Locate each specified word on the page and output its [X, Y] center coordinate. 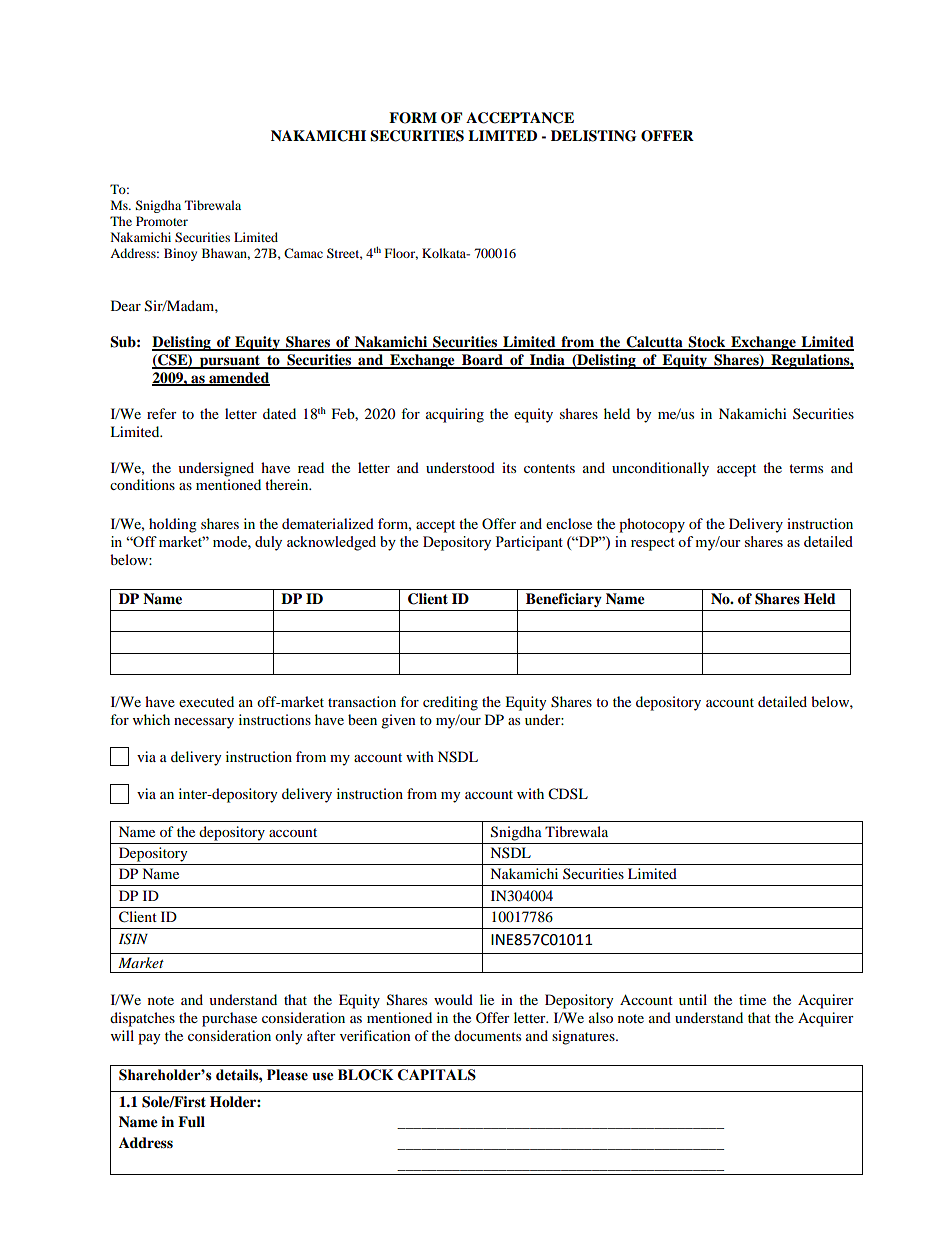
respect [653, 544]
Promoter [162, 221]
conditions [142, 484]
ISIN [133, 939]
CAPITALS [437, 1075]
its [509, 467]
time [752, 999]
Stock [707, 343]
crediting [450, 703]
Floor [401, 254]
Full [191, 1122]
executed [206, 701]
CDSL [568, 794]
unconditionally [660, 469]
